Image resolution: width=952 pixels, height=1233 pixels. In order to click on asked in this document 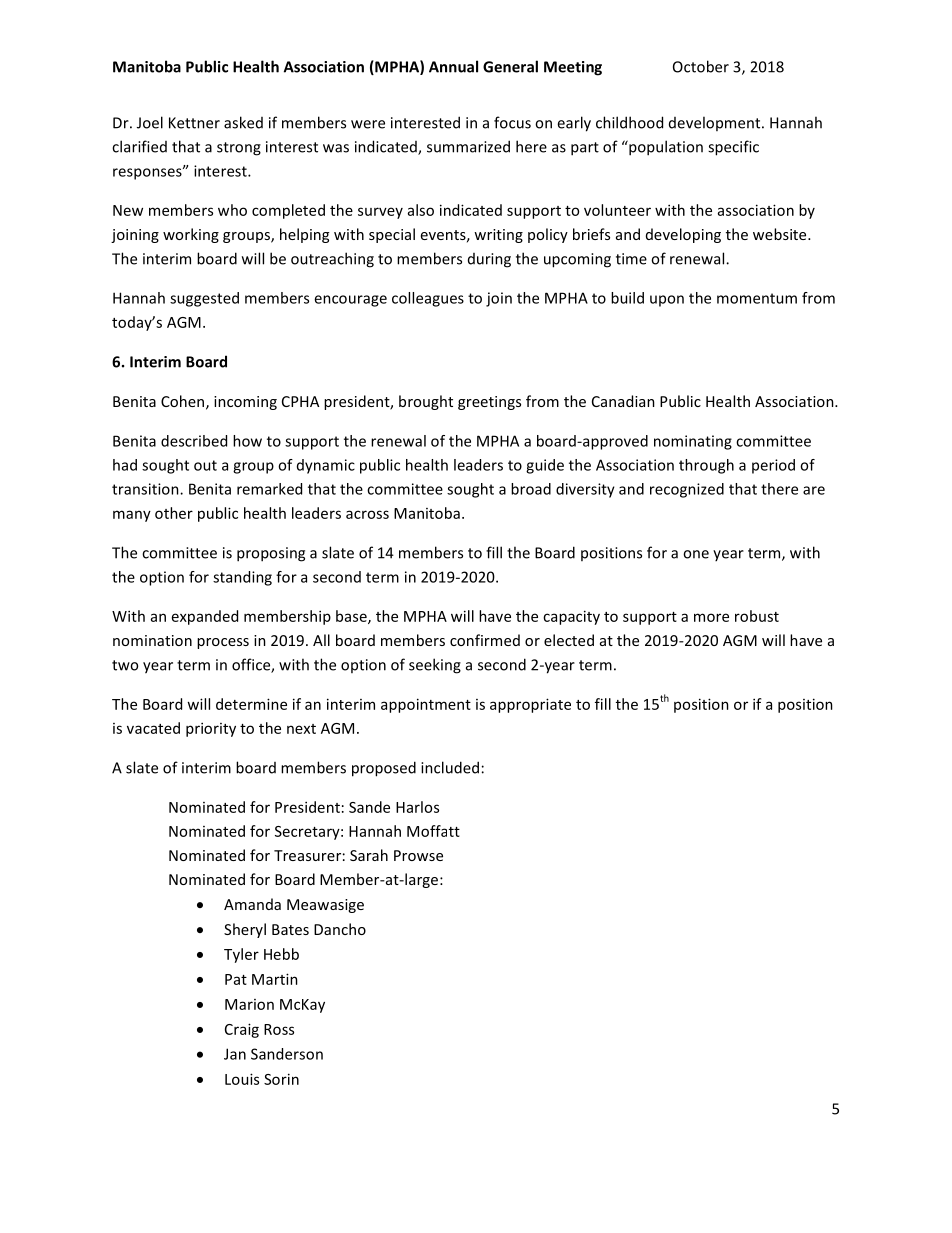, I will do `click(243, 122)`.
